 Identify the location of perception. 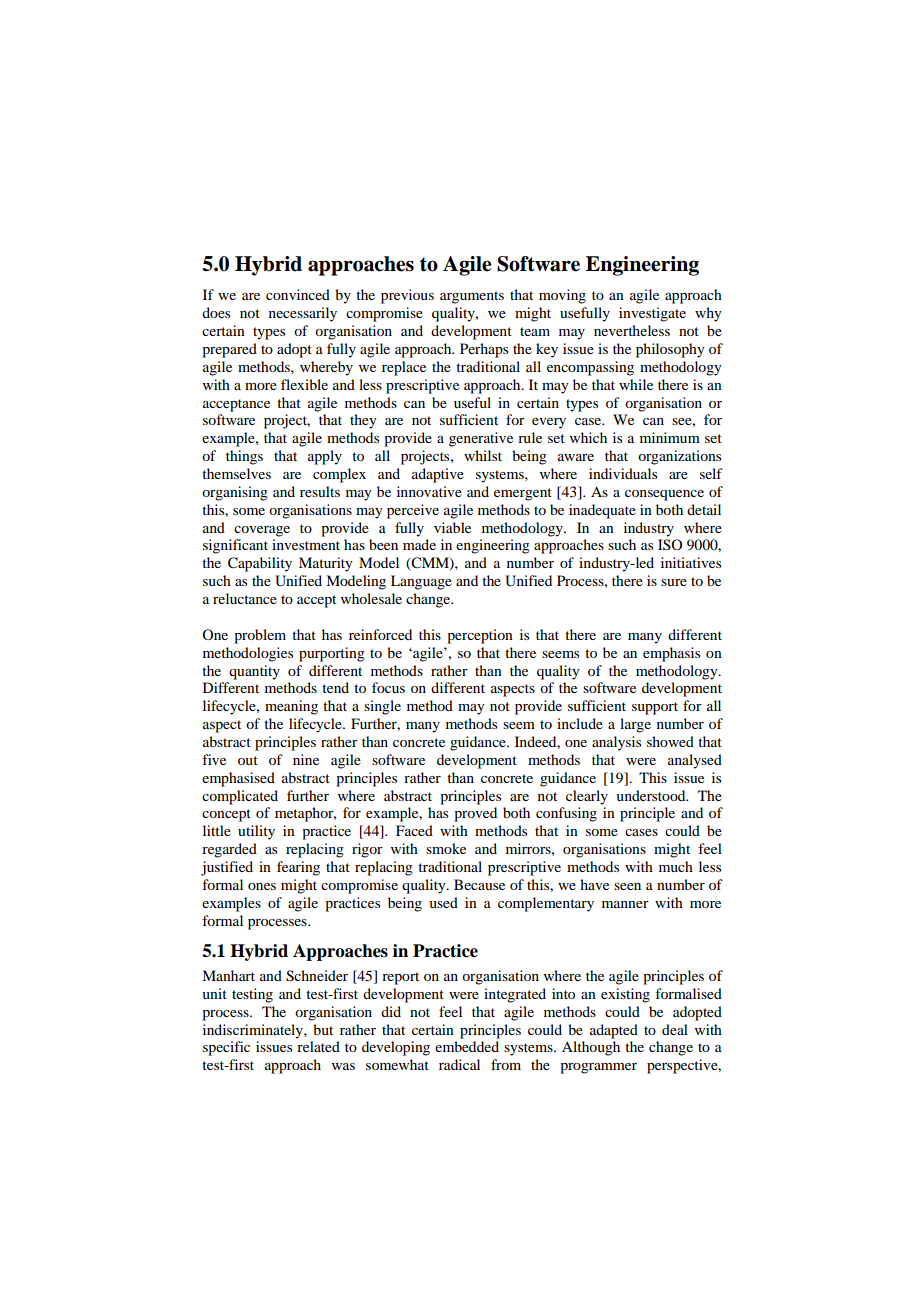
(480, 636).
